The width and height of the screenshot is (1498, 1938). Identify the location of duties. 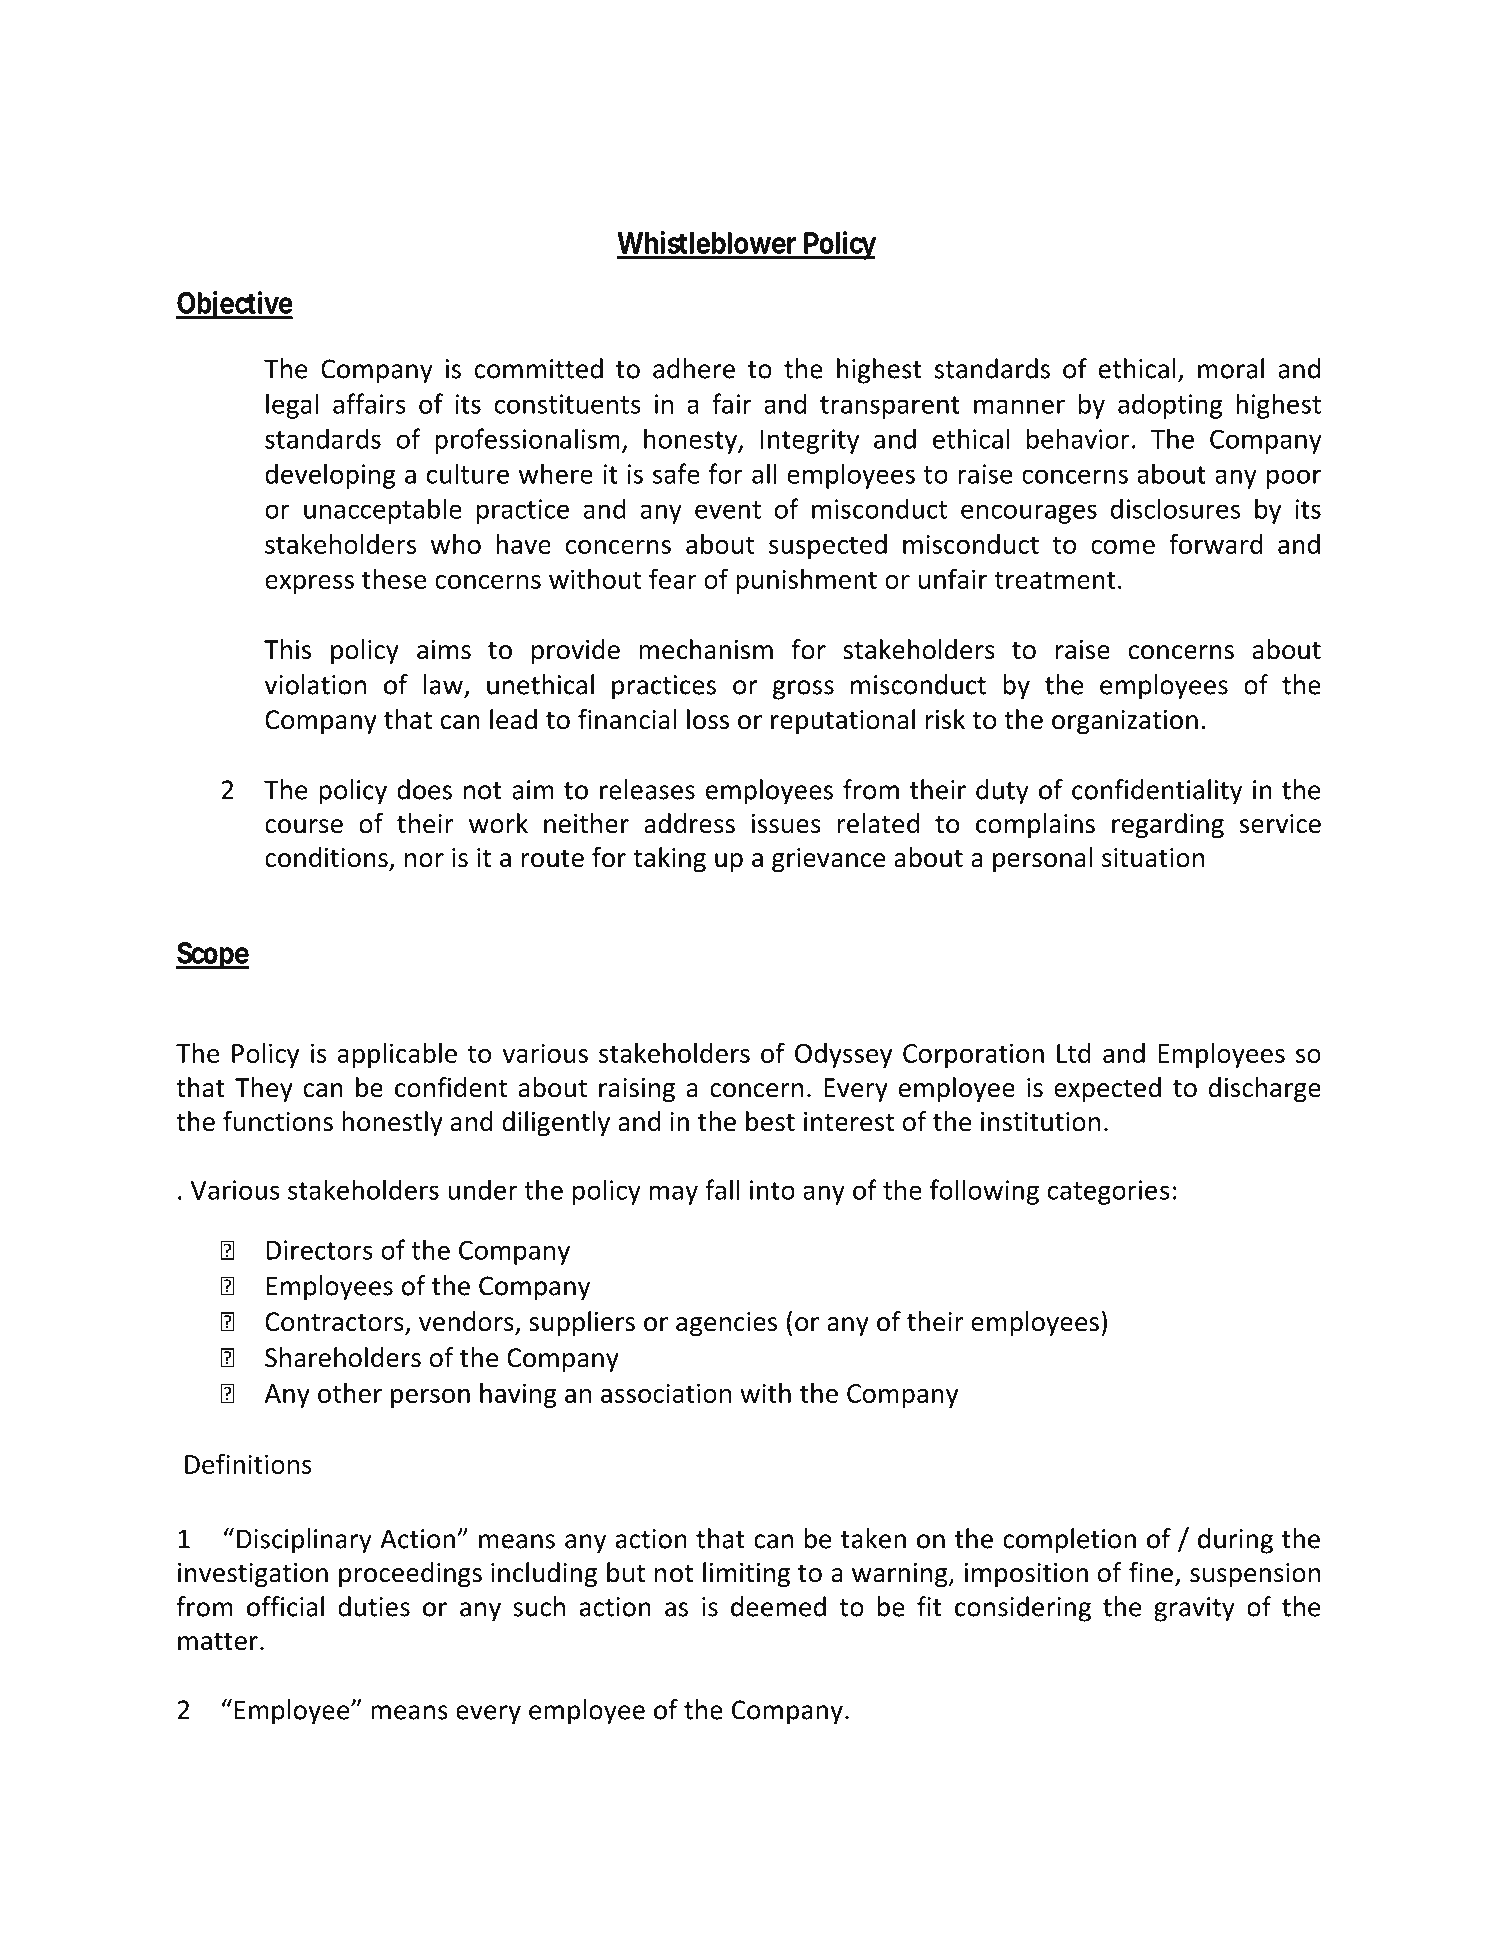
(374, 1606).
